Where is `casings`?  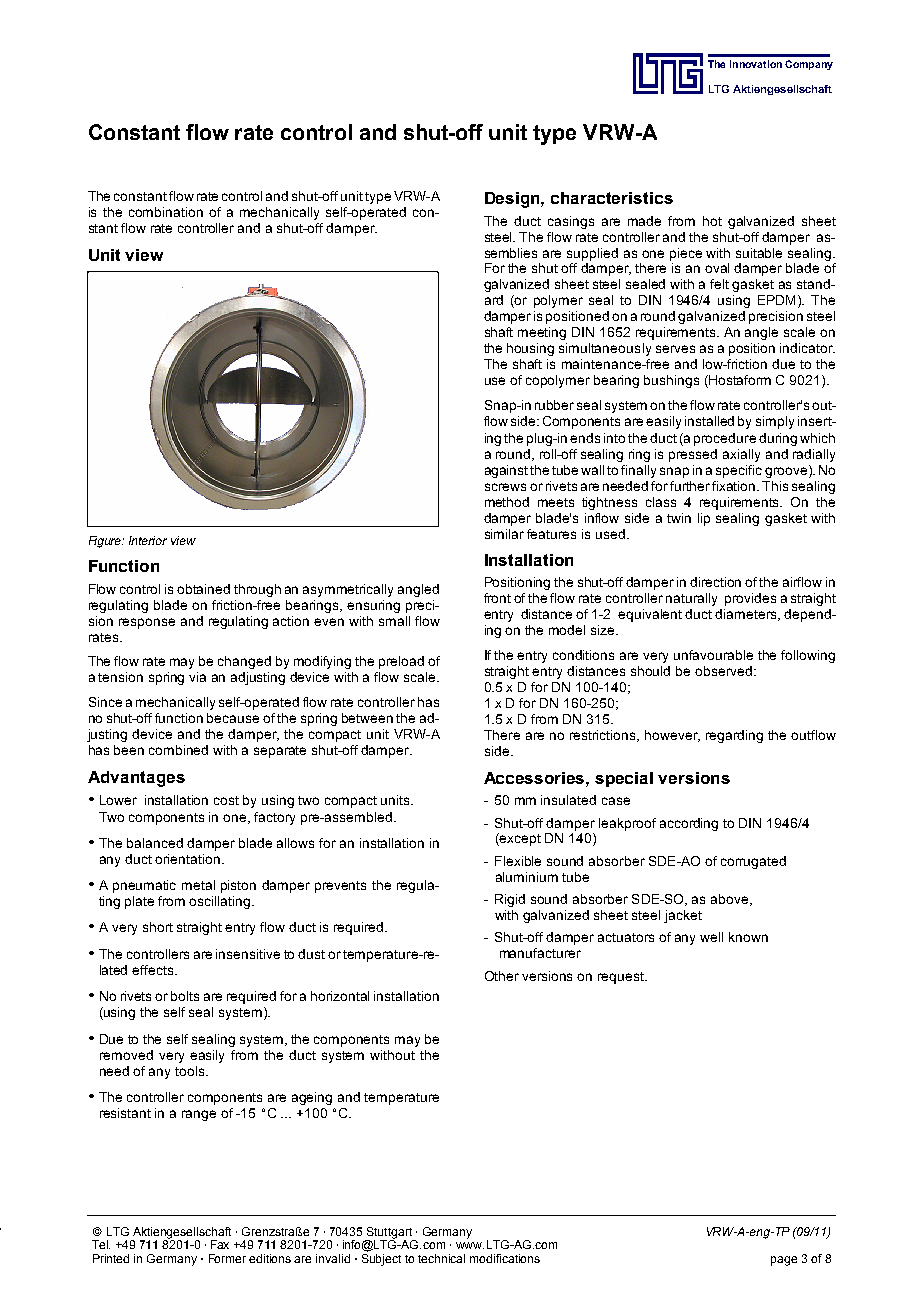 casings is located at coordinates (571, 222).
